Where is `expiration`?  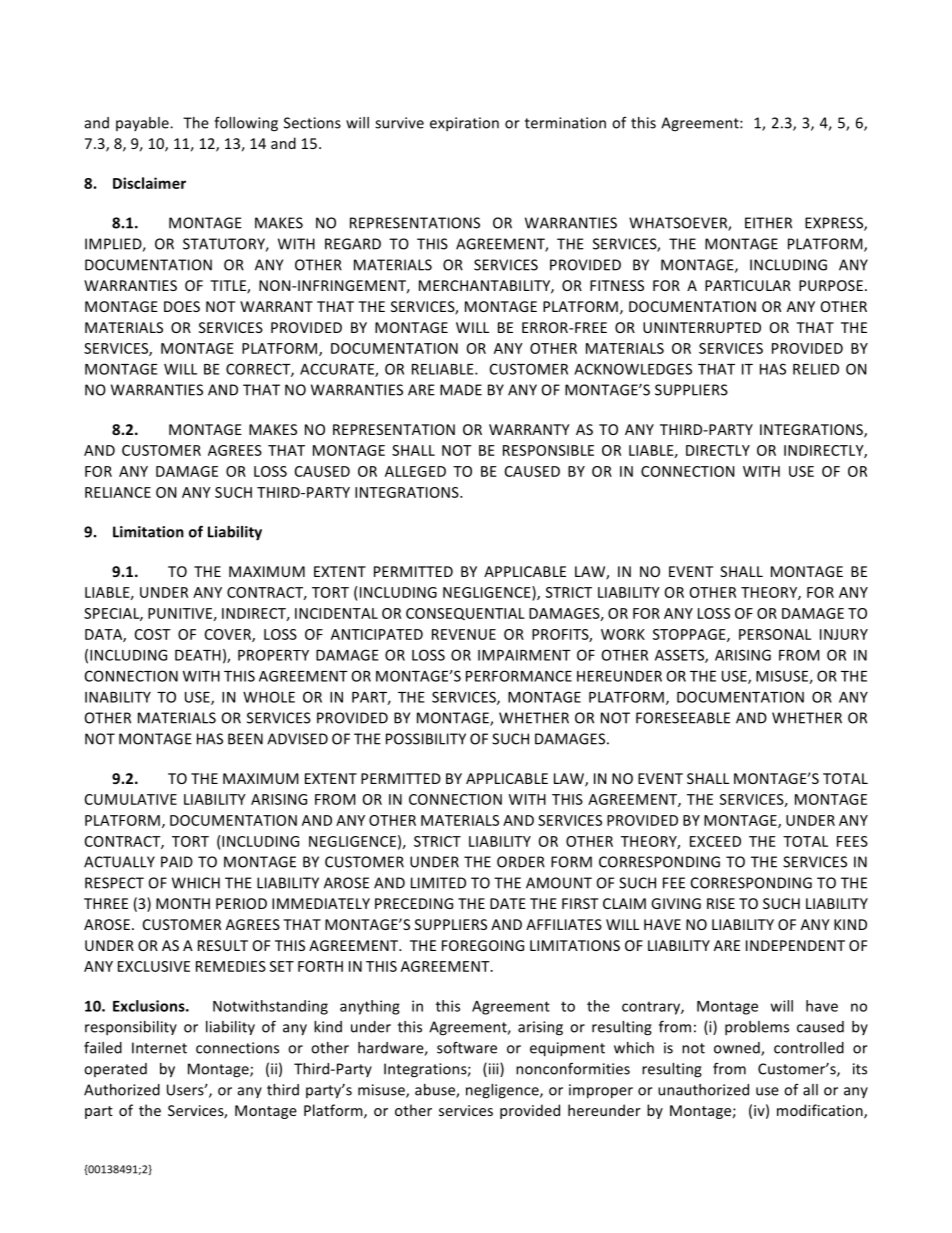
expiration is located at coordinates (464, 124).
